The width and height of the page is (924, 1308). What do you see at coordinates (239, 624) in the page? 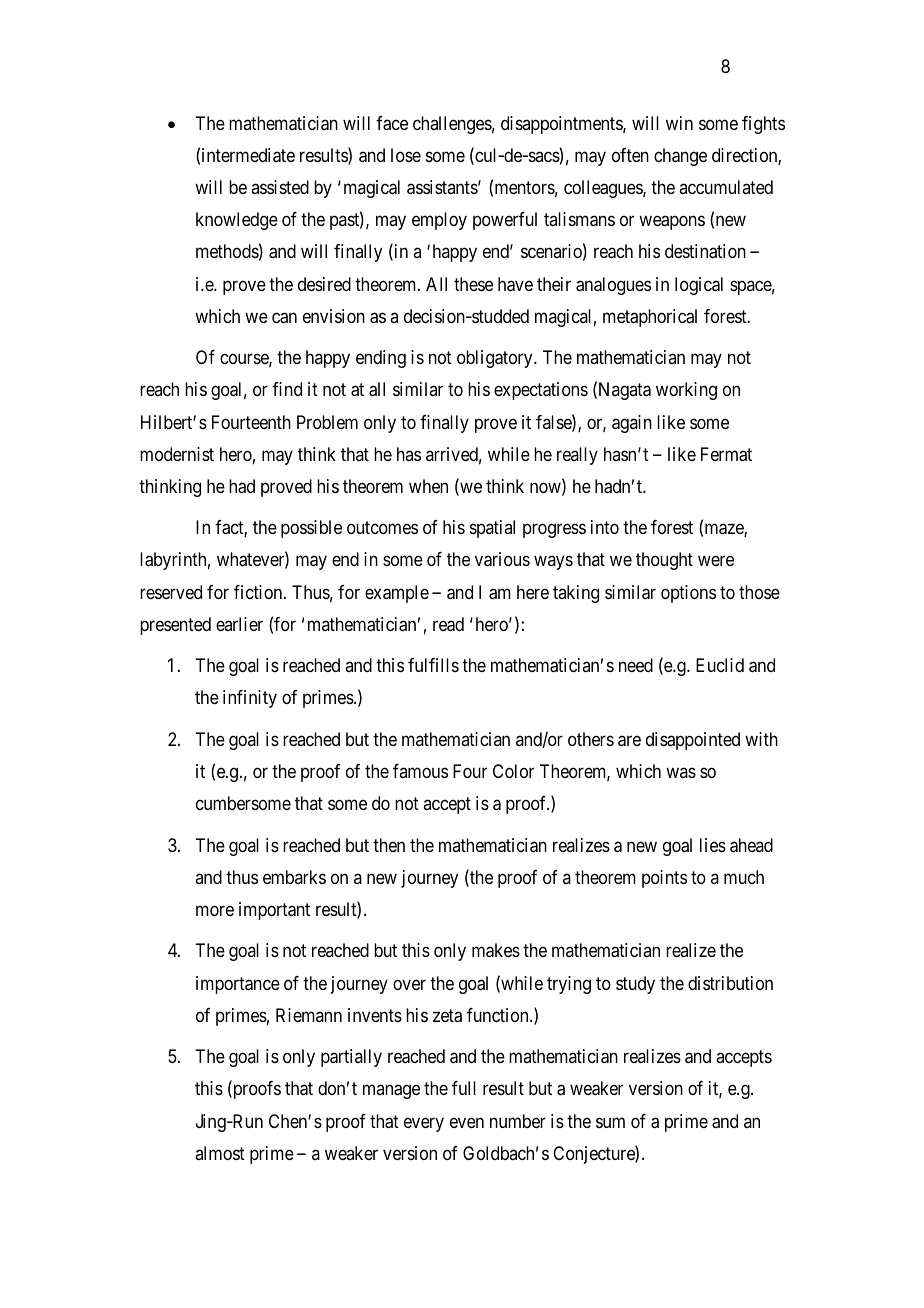
I see `earlier` at bounding box center [239, 624].
